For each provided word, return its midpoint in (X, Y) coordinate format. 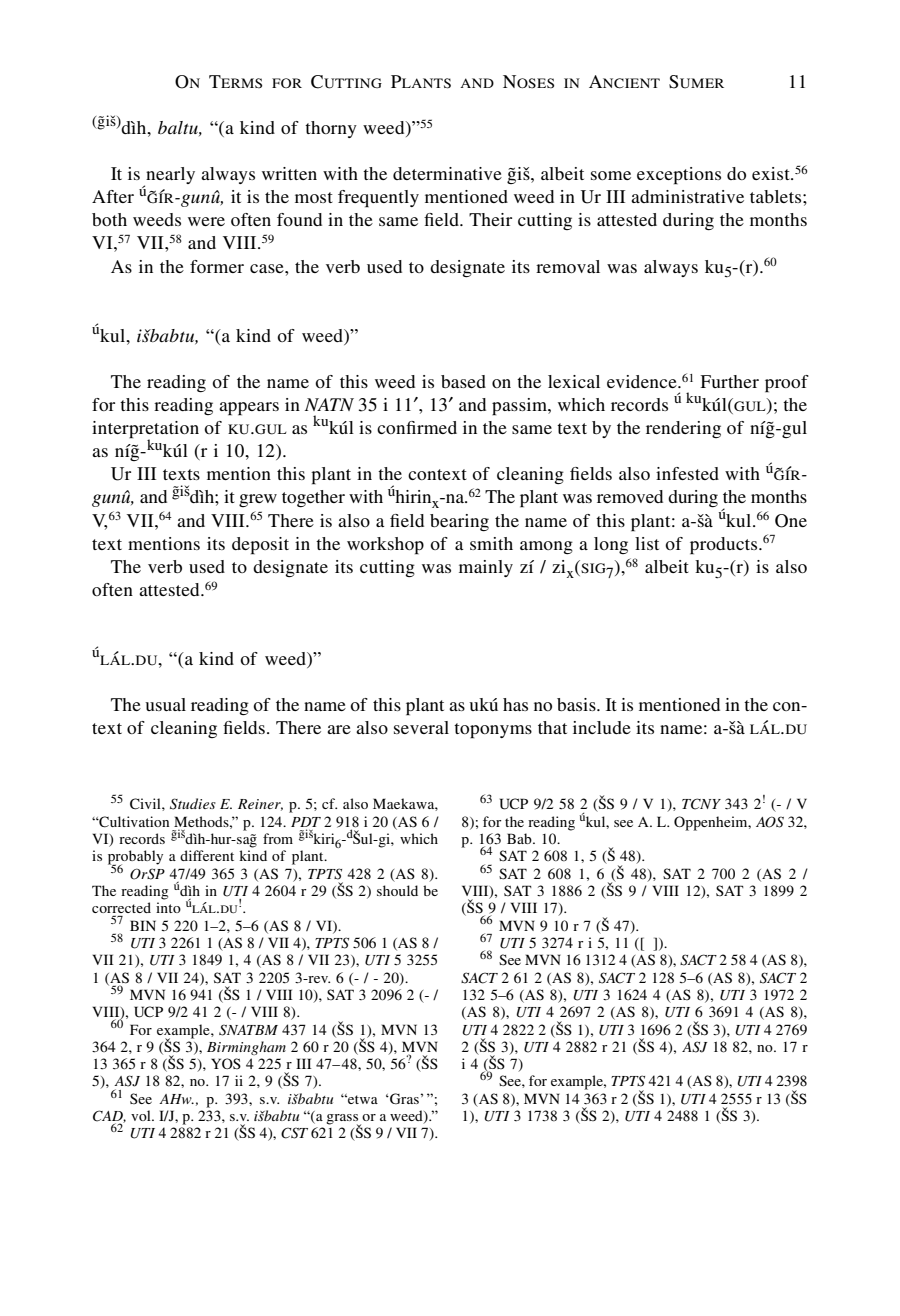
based (463, 381)
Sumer (696, 82)
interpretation (145, 431)
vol (142, 1115)
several (421, 727)
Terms (235, 81)
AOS (770, 822)
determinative (447, 173)
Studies (193, 804)
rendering (683, 429)
